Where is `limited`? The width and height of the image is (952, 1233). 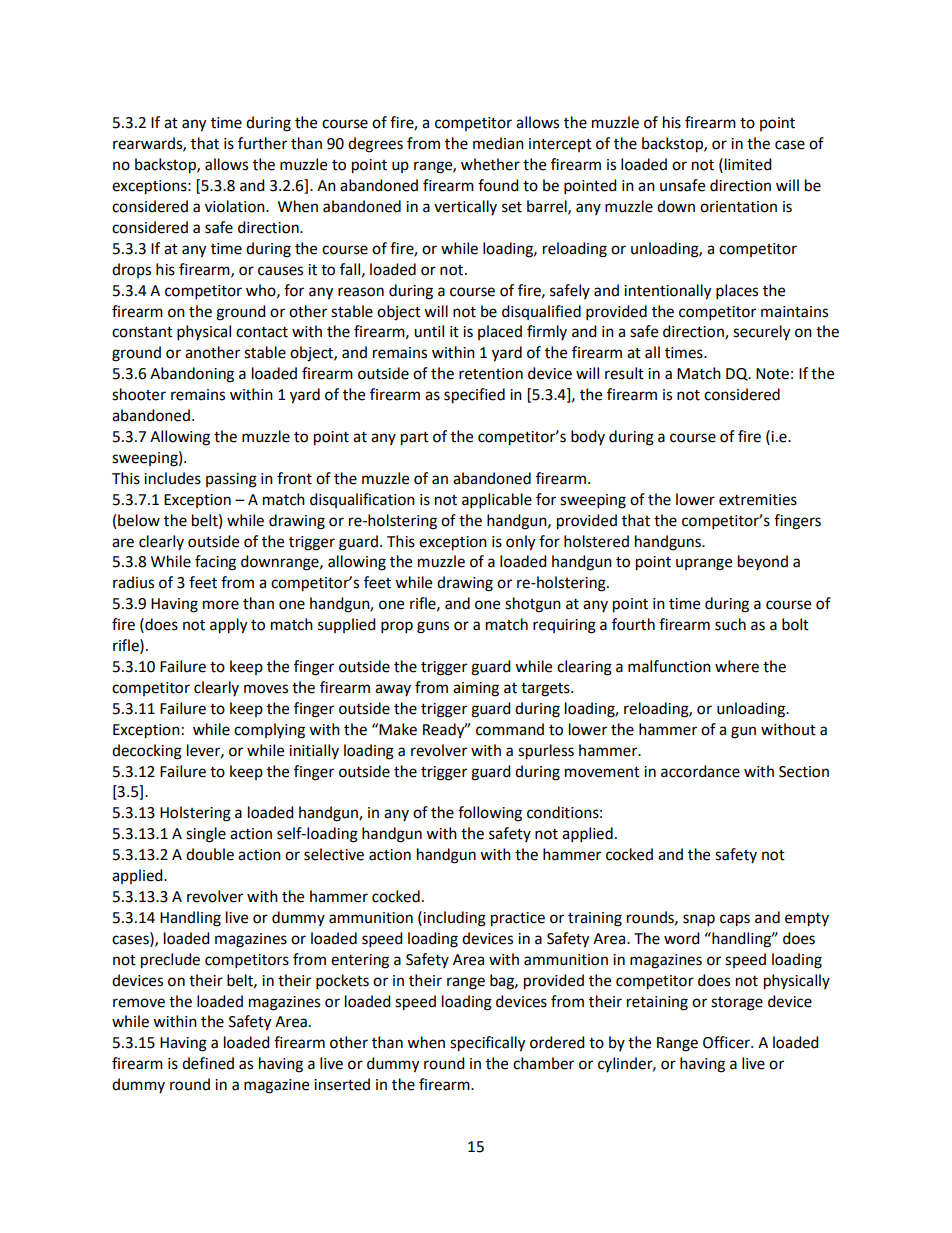
limited is located at coordinates (748, 164).
